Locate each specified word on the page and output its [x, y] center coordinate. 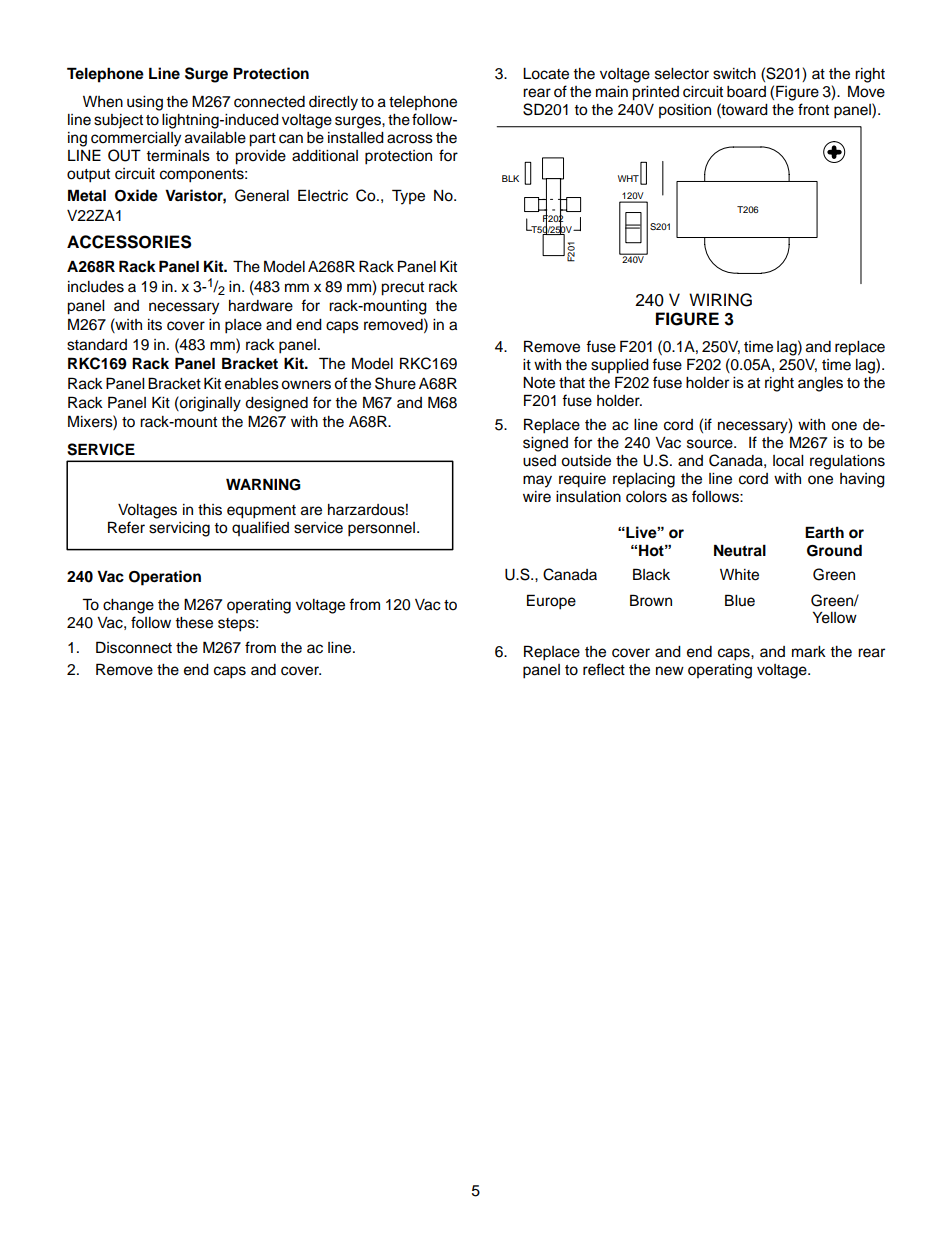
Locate [546, 74]
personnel [381, 529]
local [788, 461]
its [155, 325]
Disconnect [134, 647]
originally [209, 404]
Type [408, 197]
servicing [179, 529]
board [746, 92]
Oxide [136, 195]
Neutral [740, 550]
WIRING [720, 300]
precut [402, 289]
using [145, 103]
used [539, 461]
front [813, 109]
